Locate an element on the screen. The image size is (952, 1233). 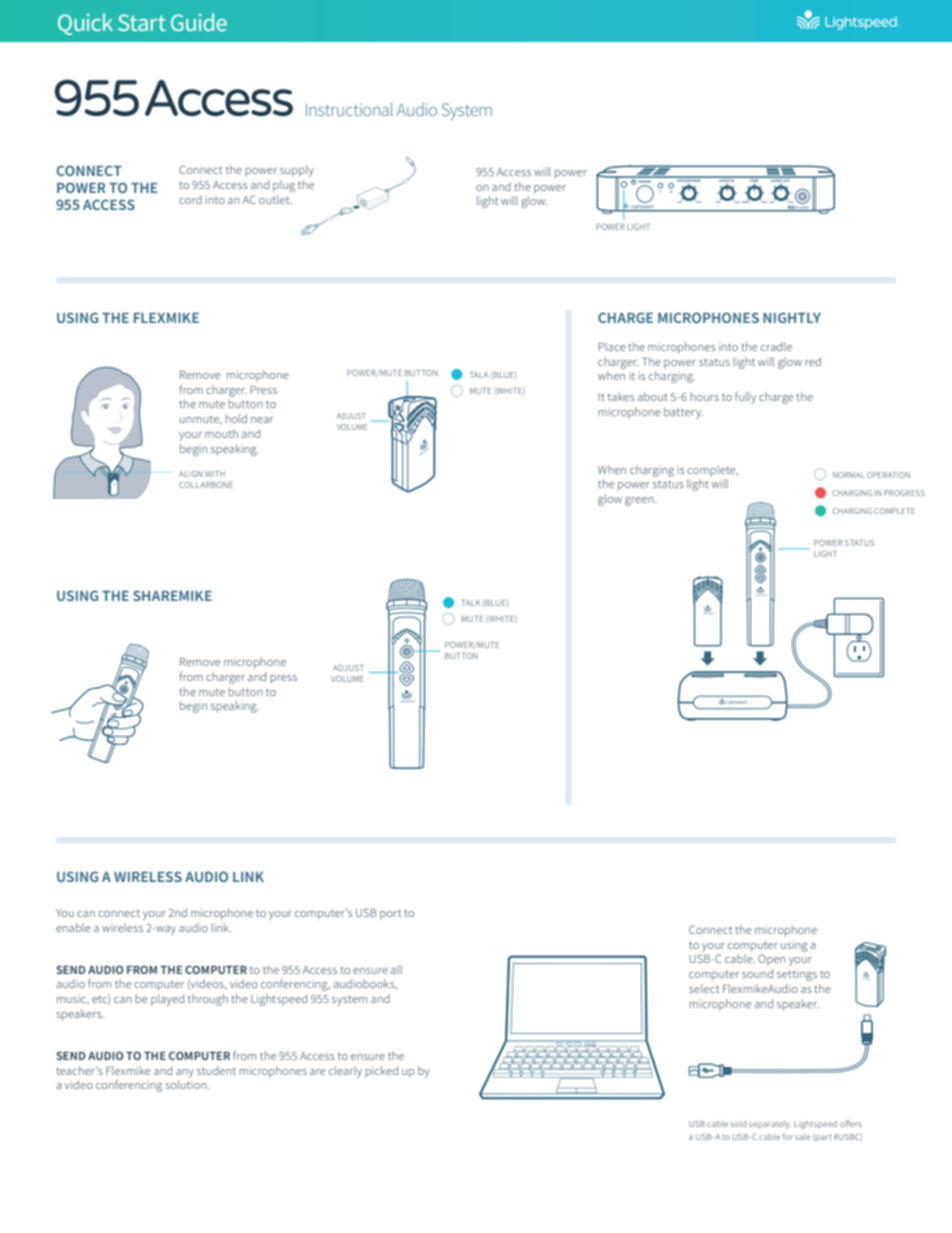
green is located at coordinates (640, 501).
